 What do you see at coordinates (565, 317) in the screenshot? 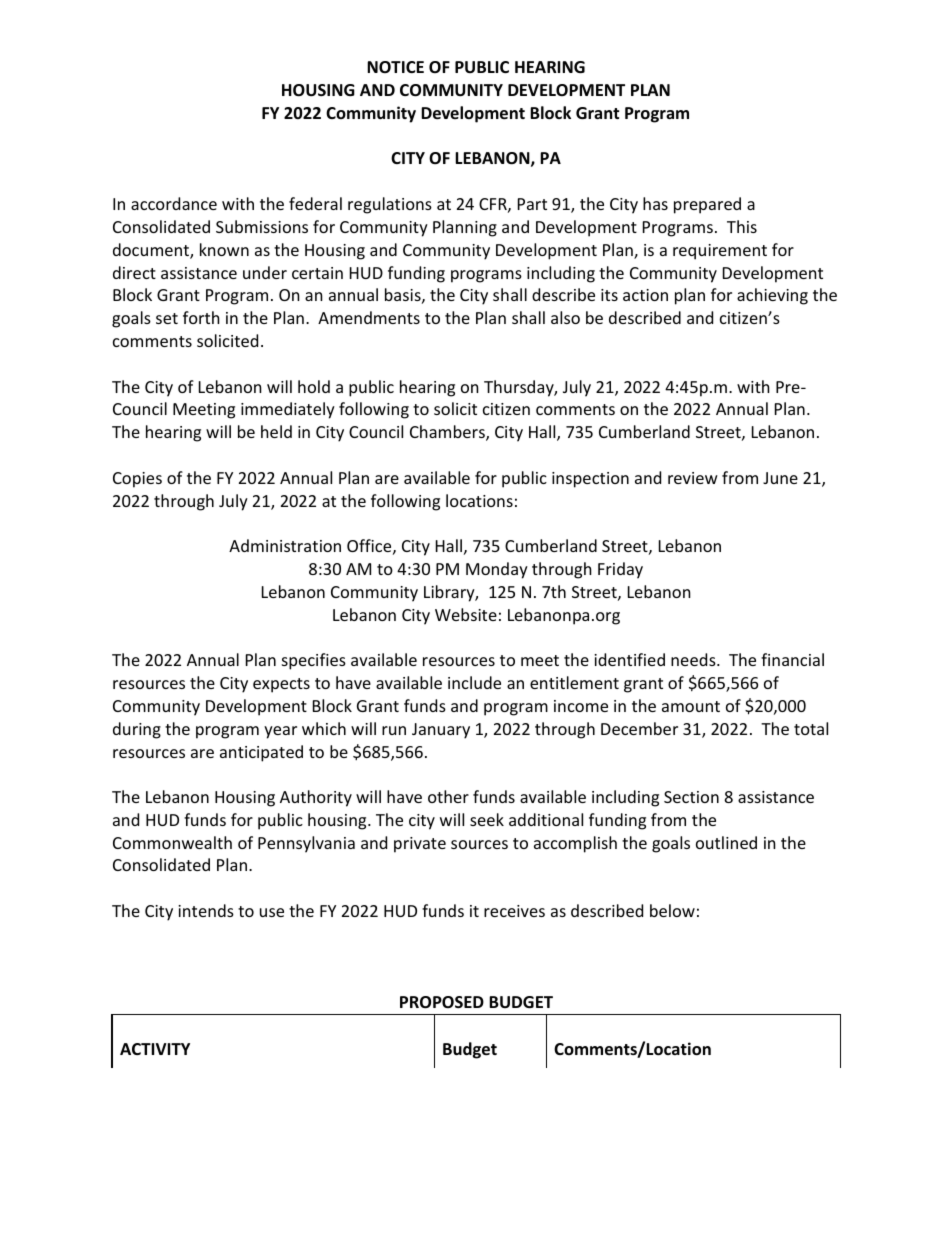
I see `also` at bounding box center [565, 317].
